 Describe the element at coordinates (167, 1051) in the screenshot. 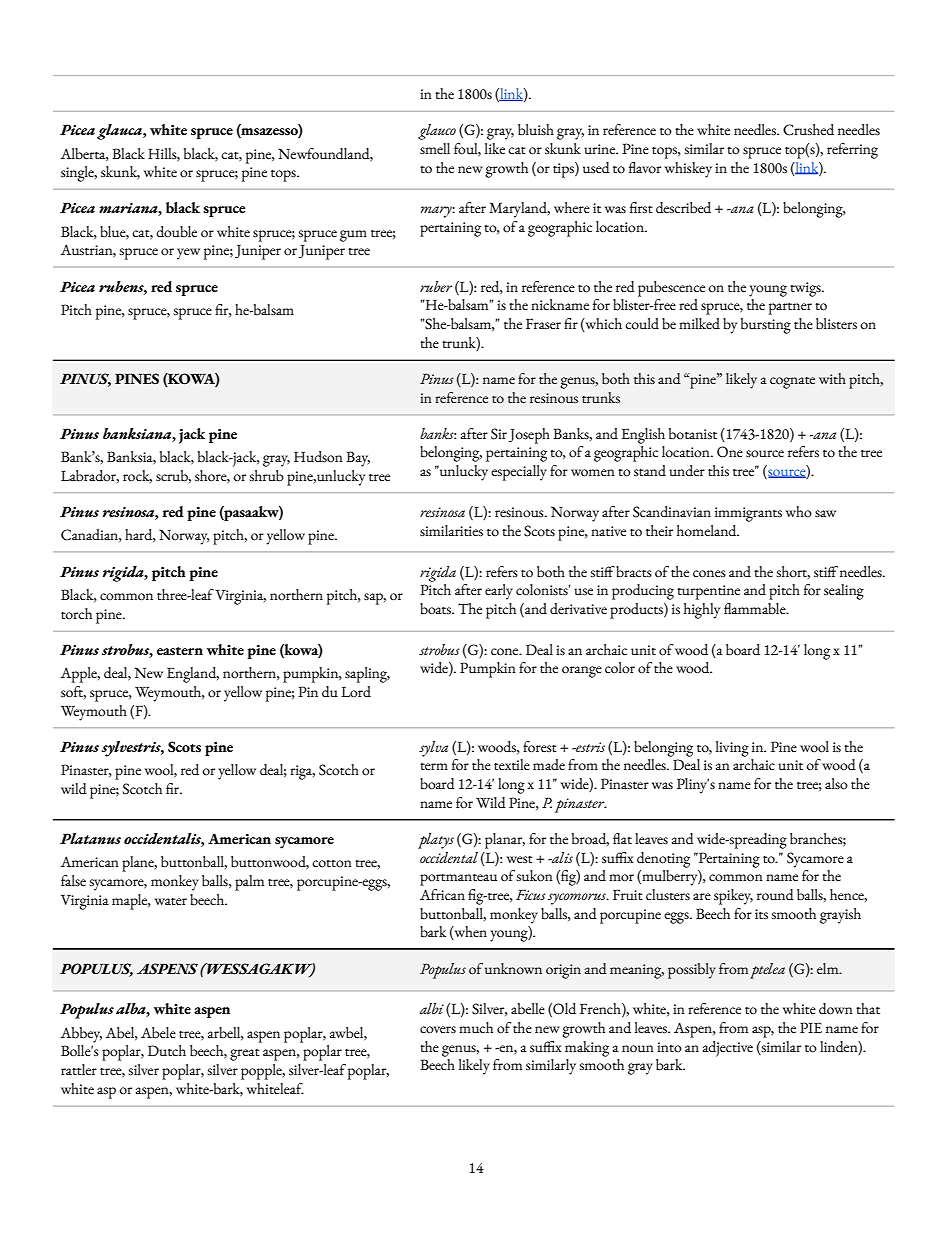

I see `Dutch` at that location.
